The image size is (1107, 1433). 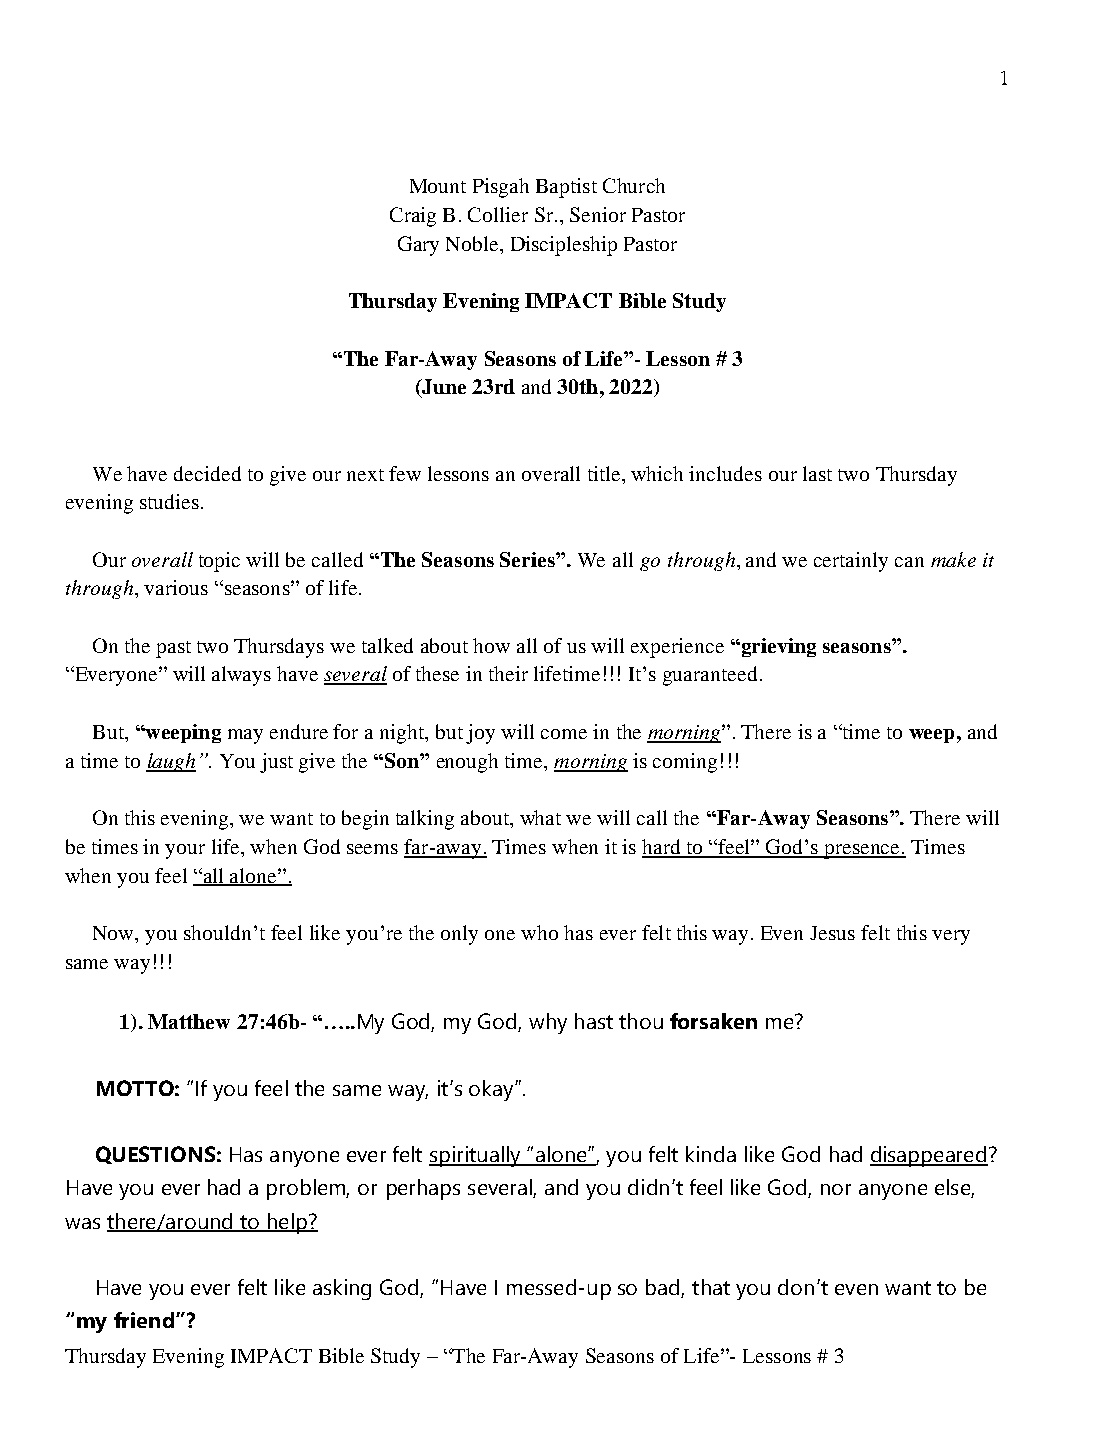 I want to click on Church, so click(x=634, y=185).
